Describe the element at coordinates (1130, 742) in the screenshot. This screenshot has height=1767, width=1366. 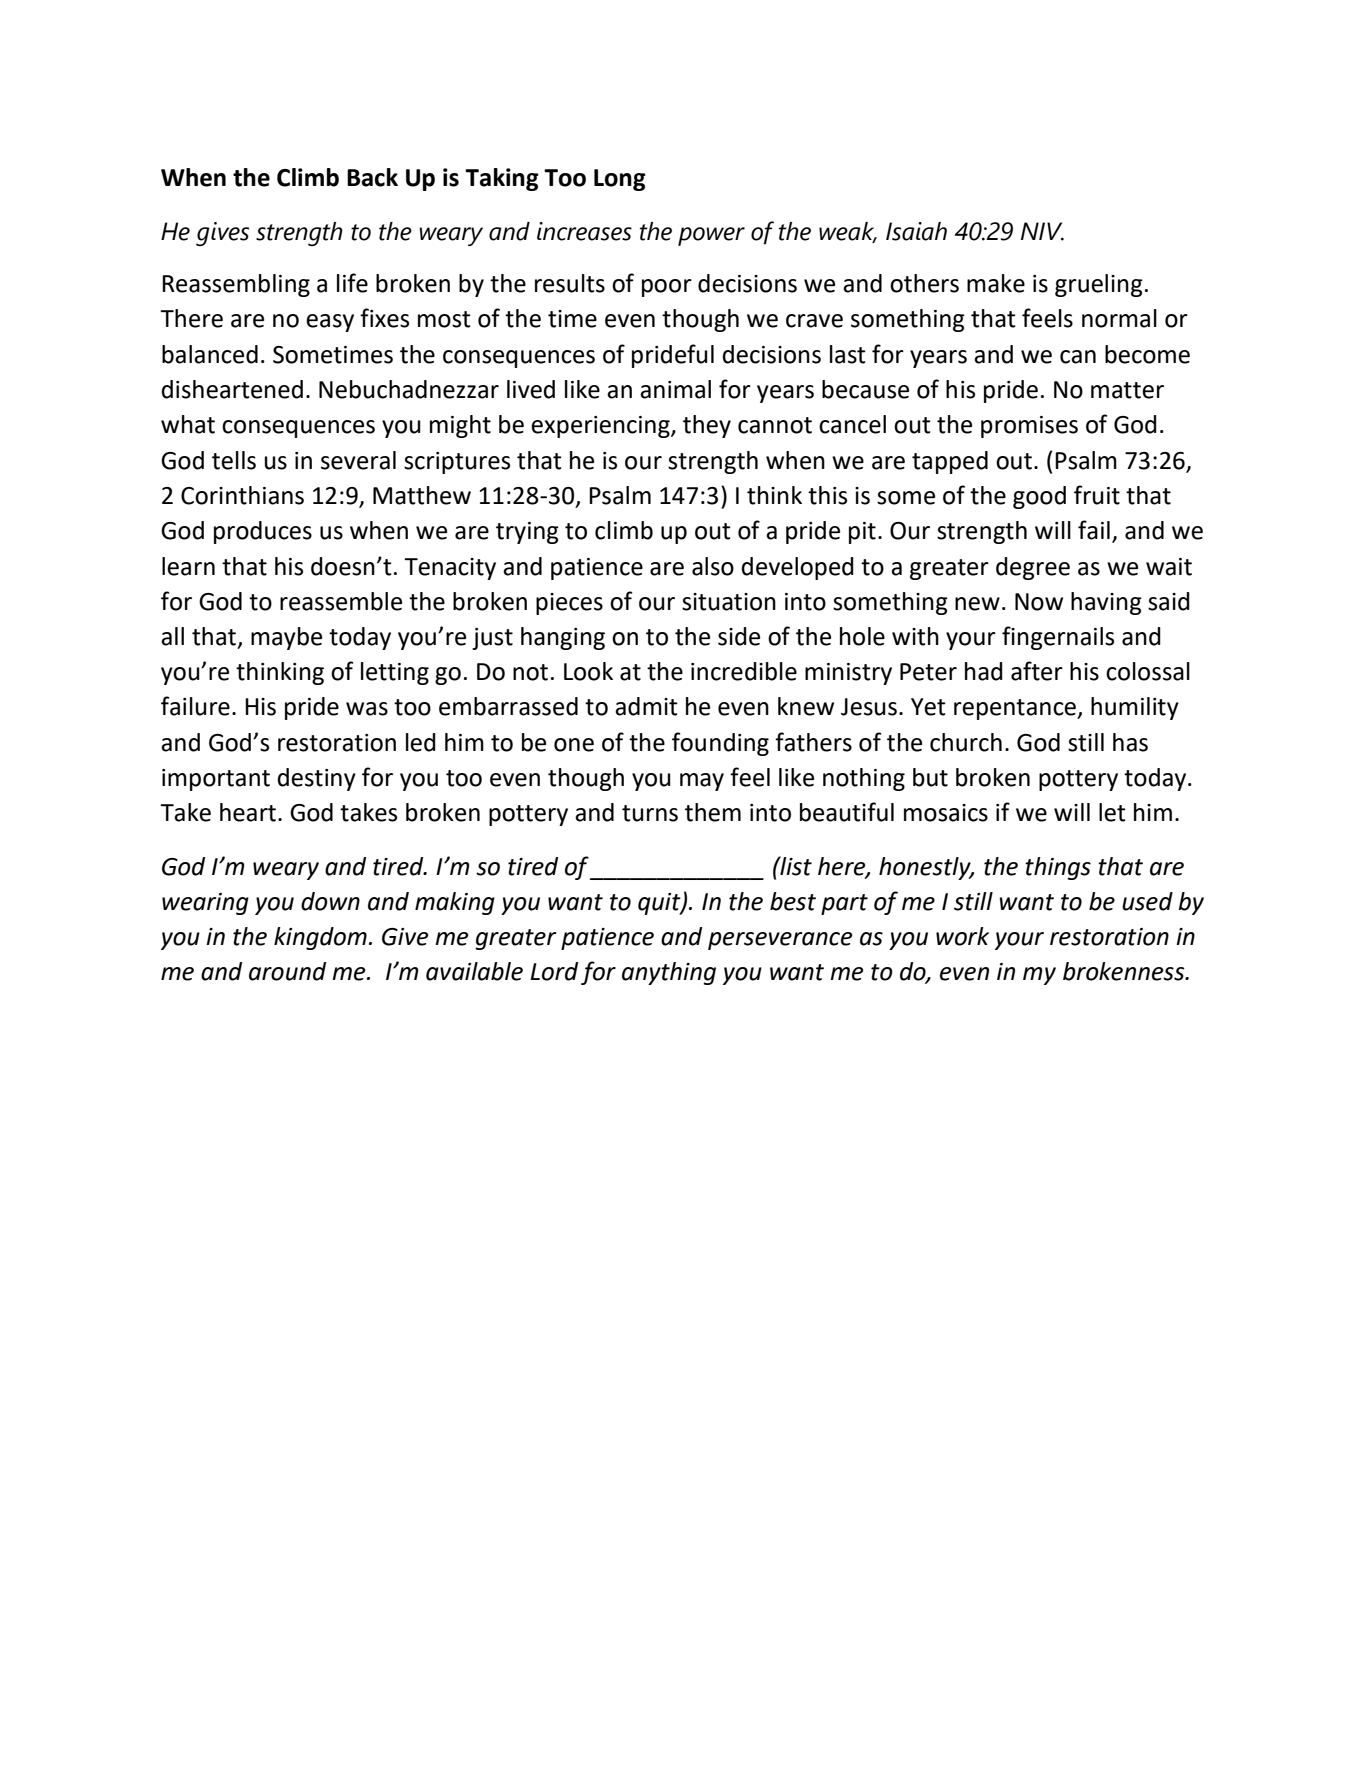
I see `has` at that location.
